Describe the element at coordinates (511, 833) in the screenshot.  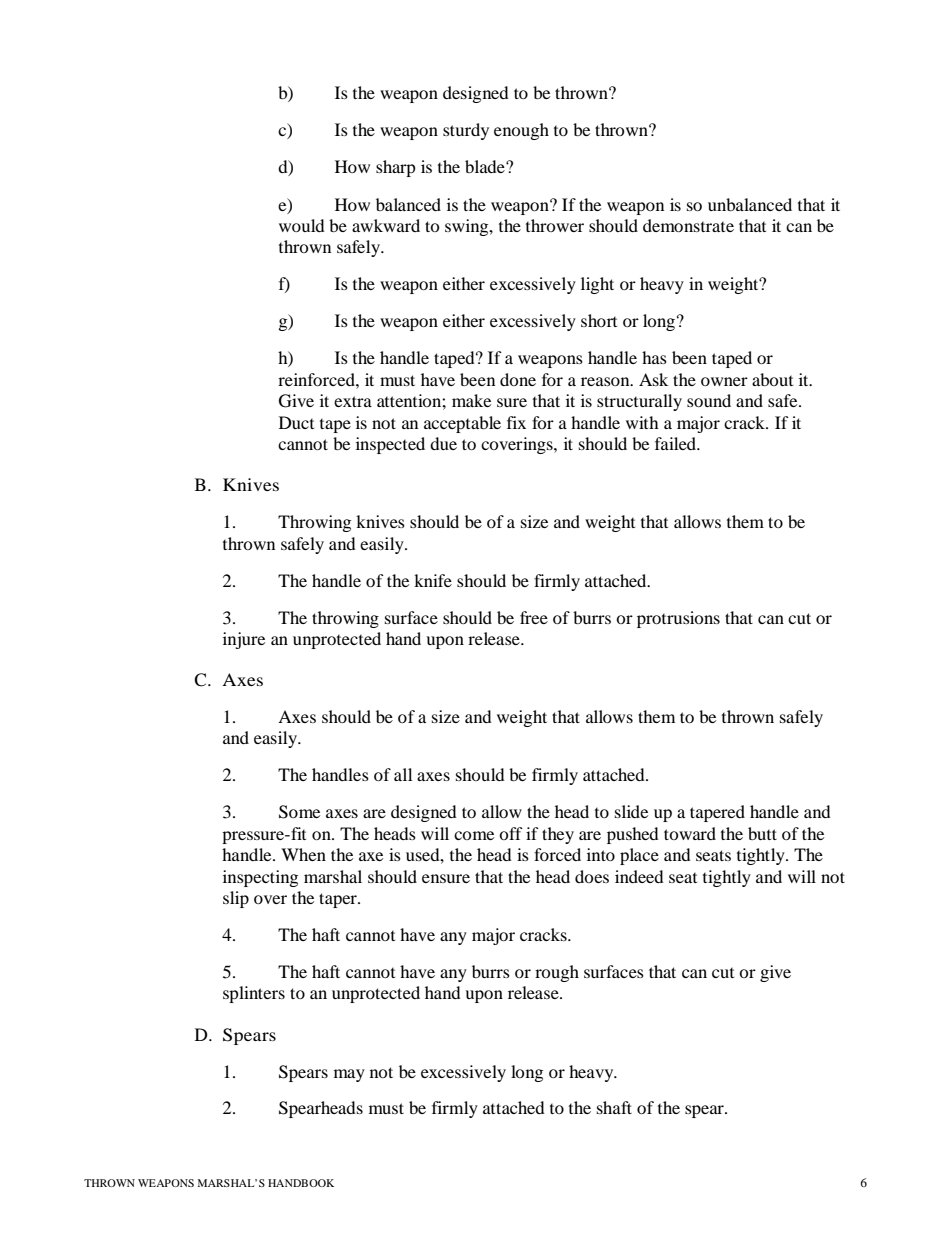
I see `off` at that location.
